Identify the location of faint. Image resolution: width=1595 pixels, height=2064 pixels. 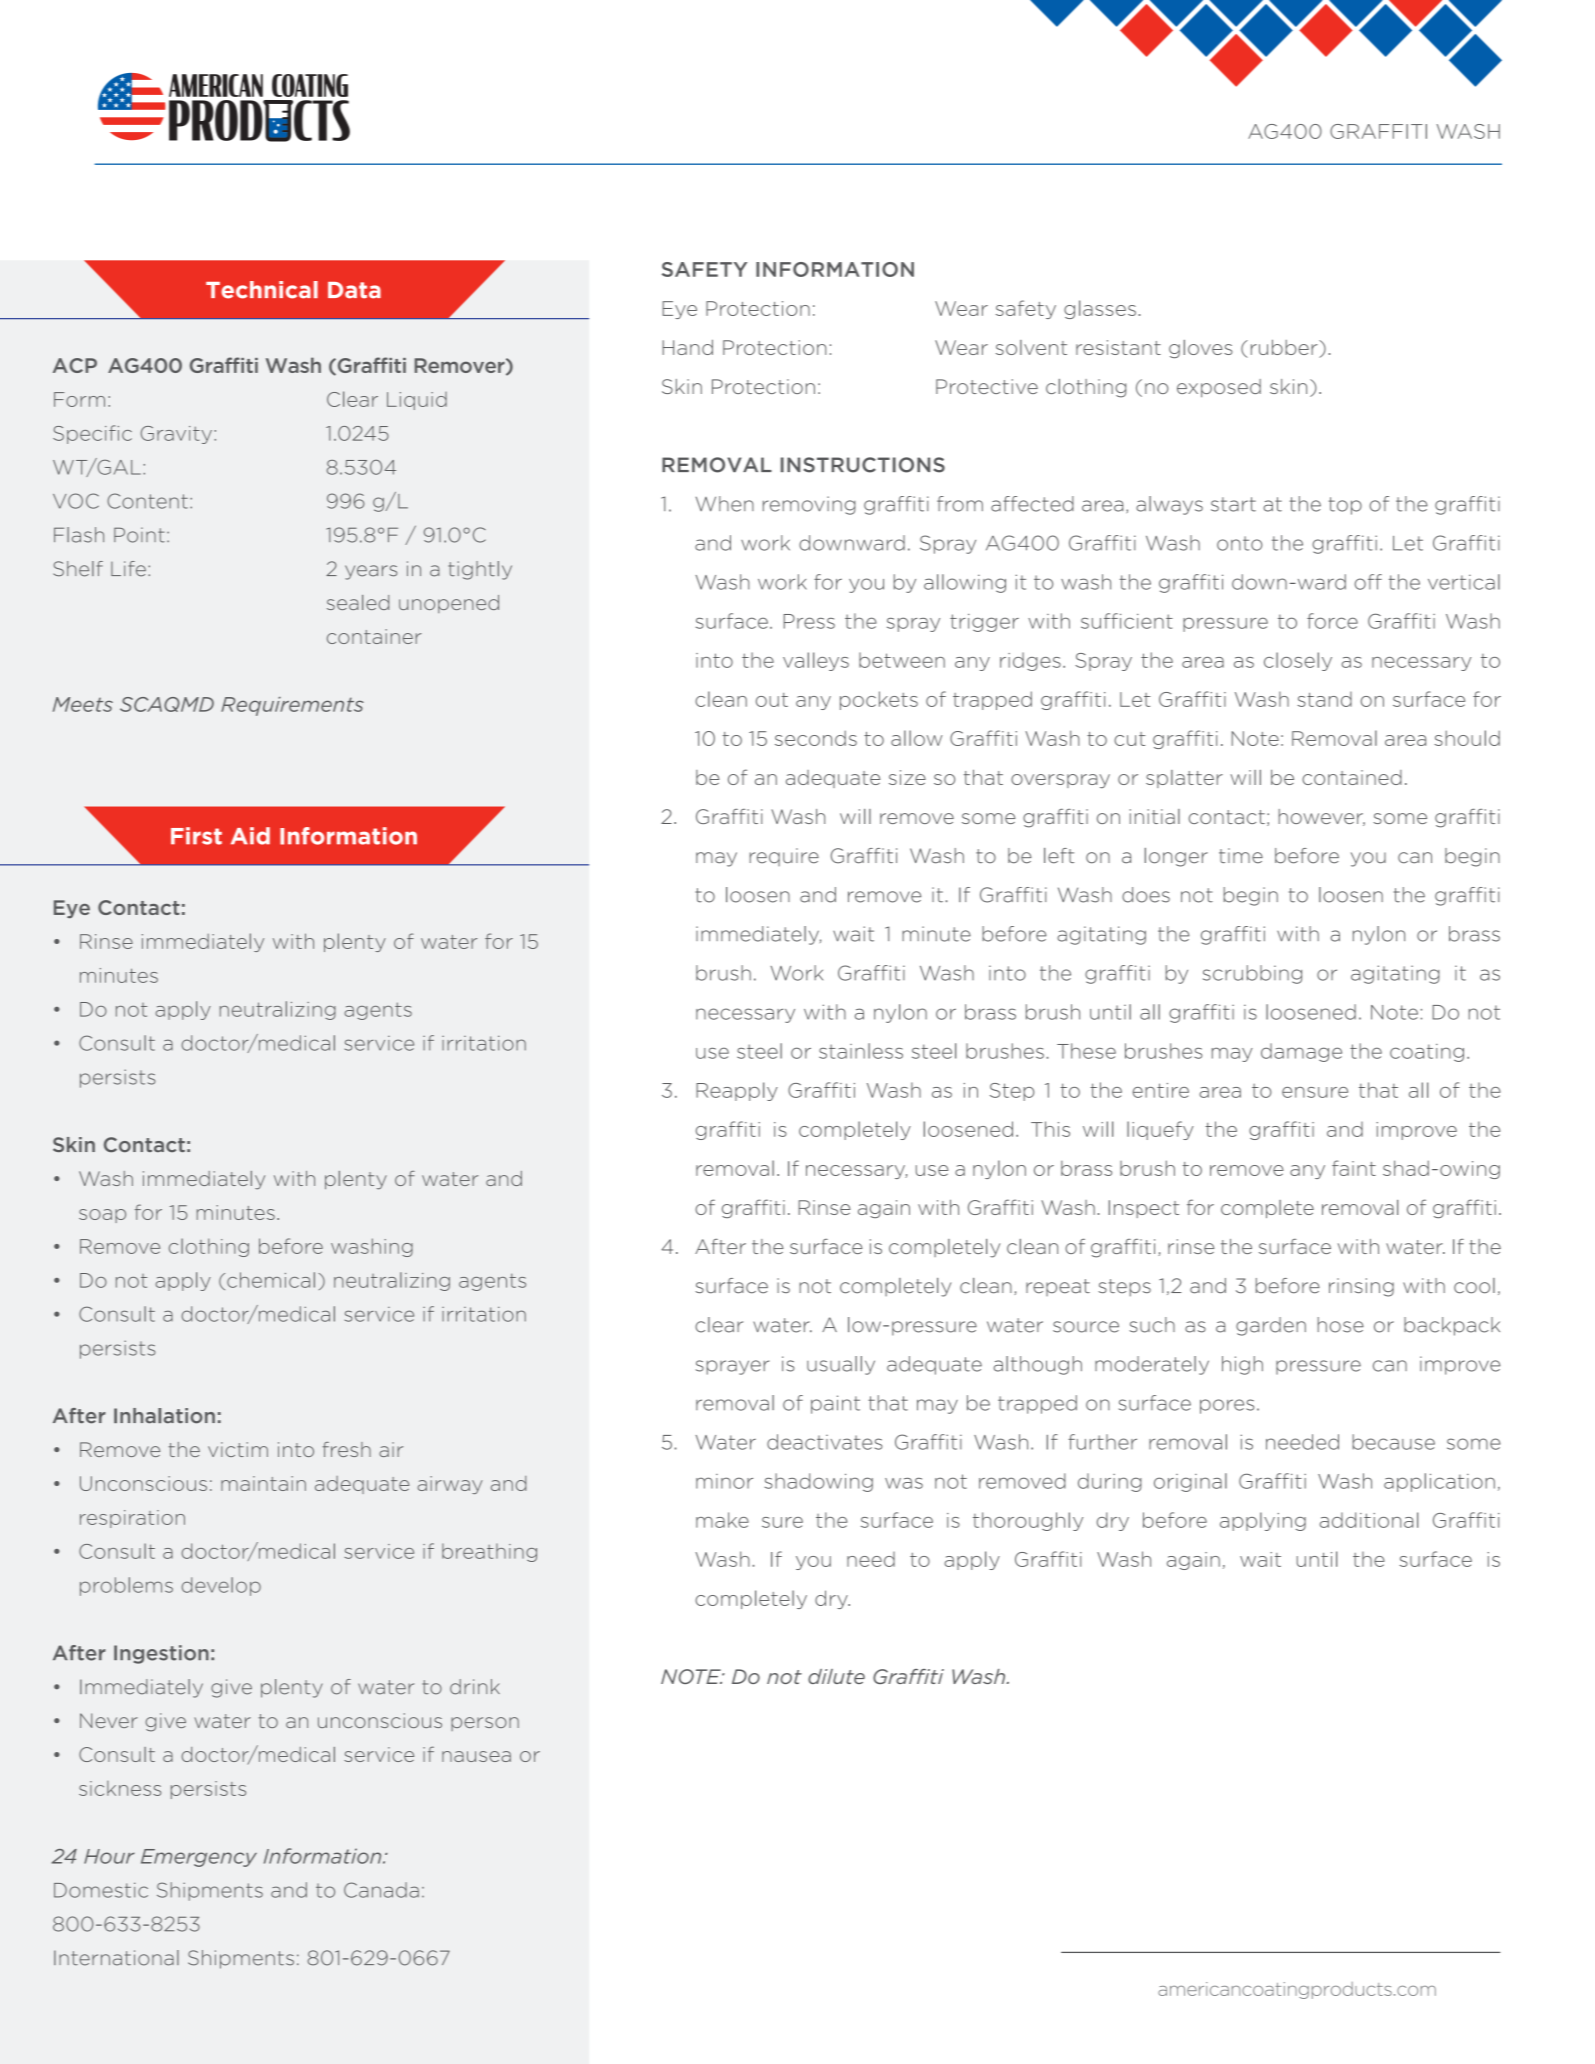
(1354, 1168).
